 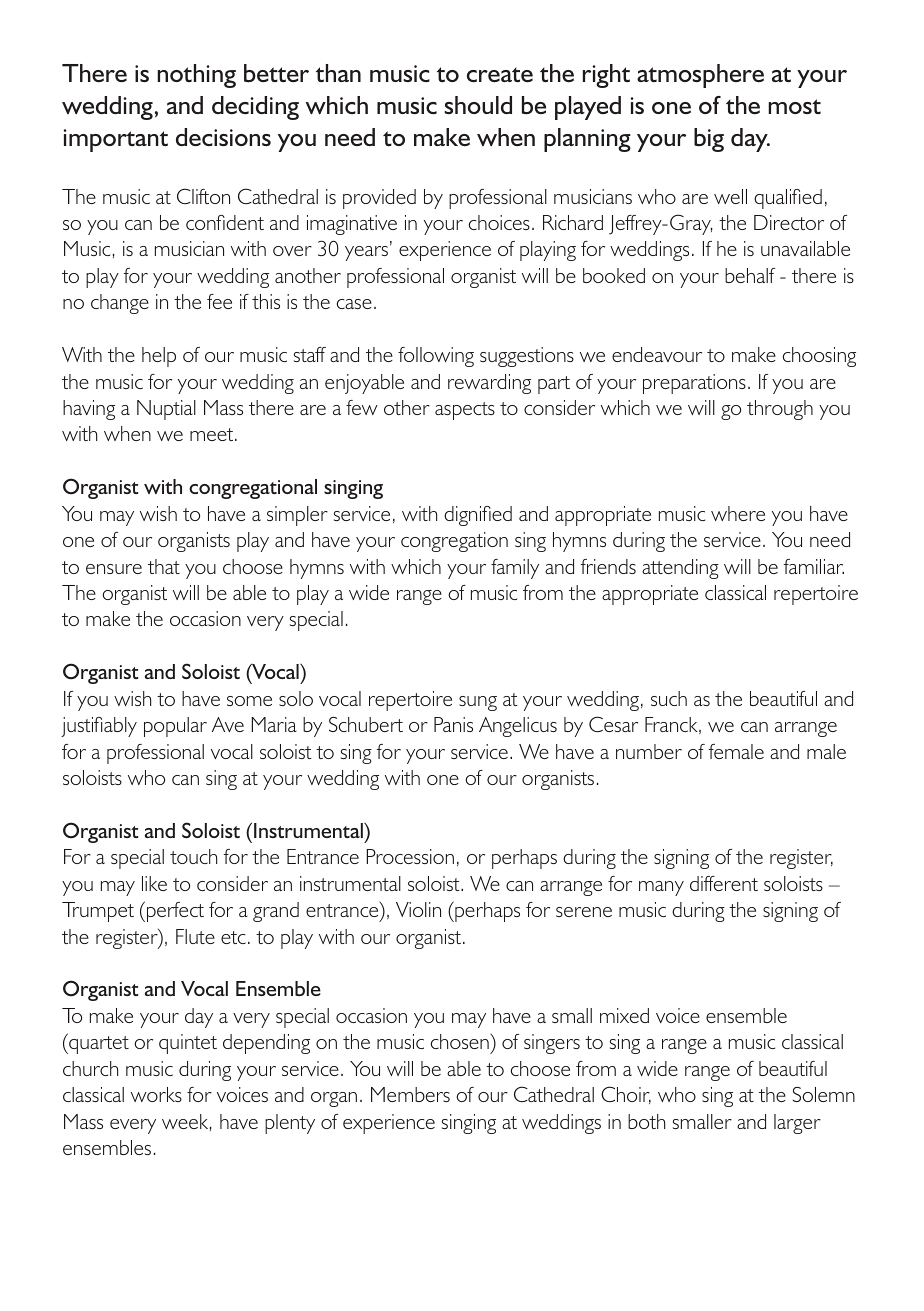 I want to click on works, so click(x=156, y=1094).
